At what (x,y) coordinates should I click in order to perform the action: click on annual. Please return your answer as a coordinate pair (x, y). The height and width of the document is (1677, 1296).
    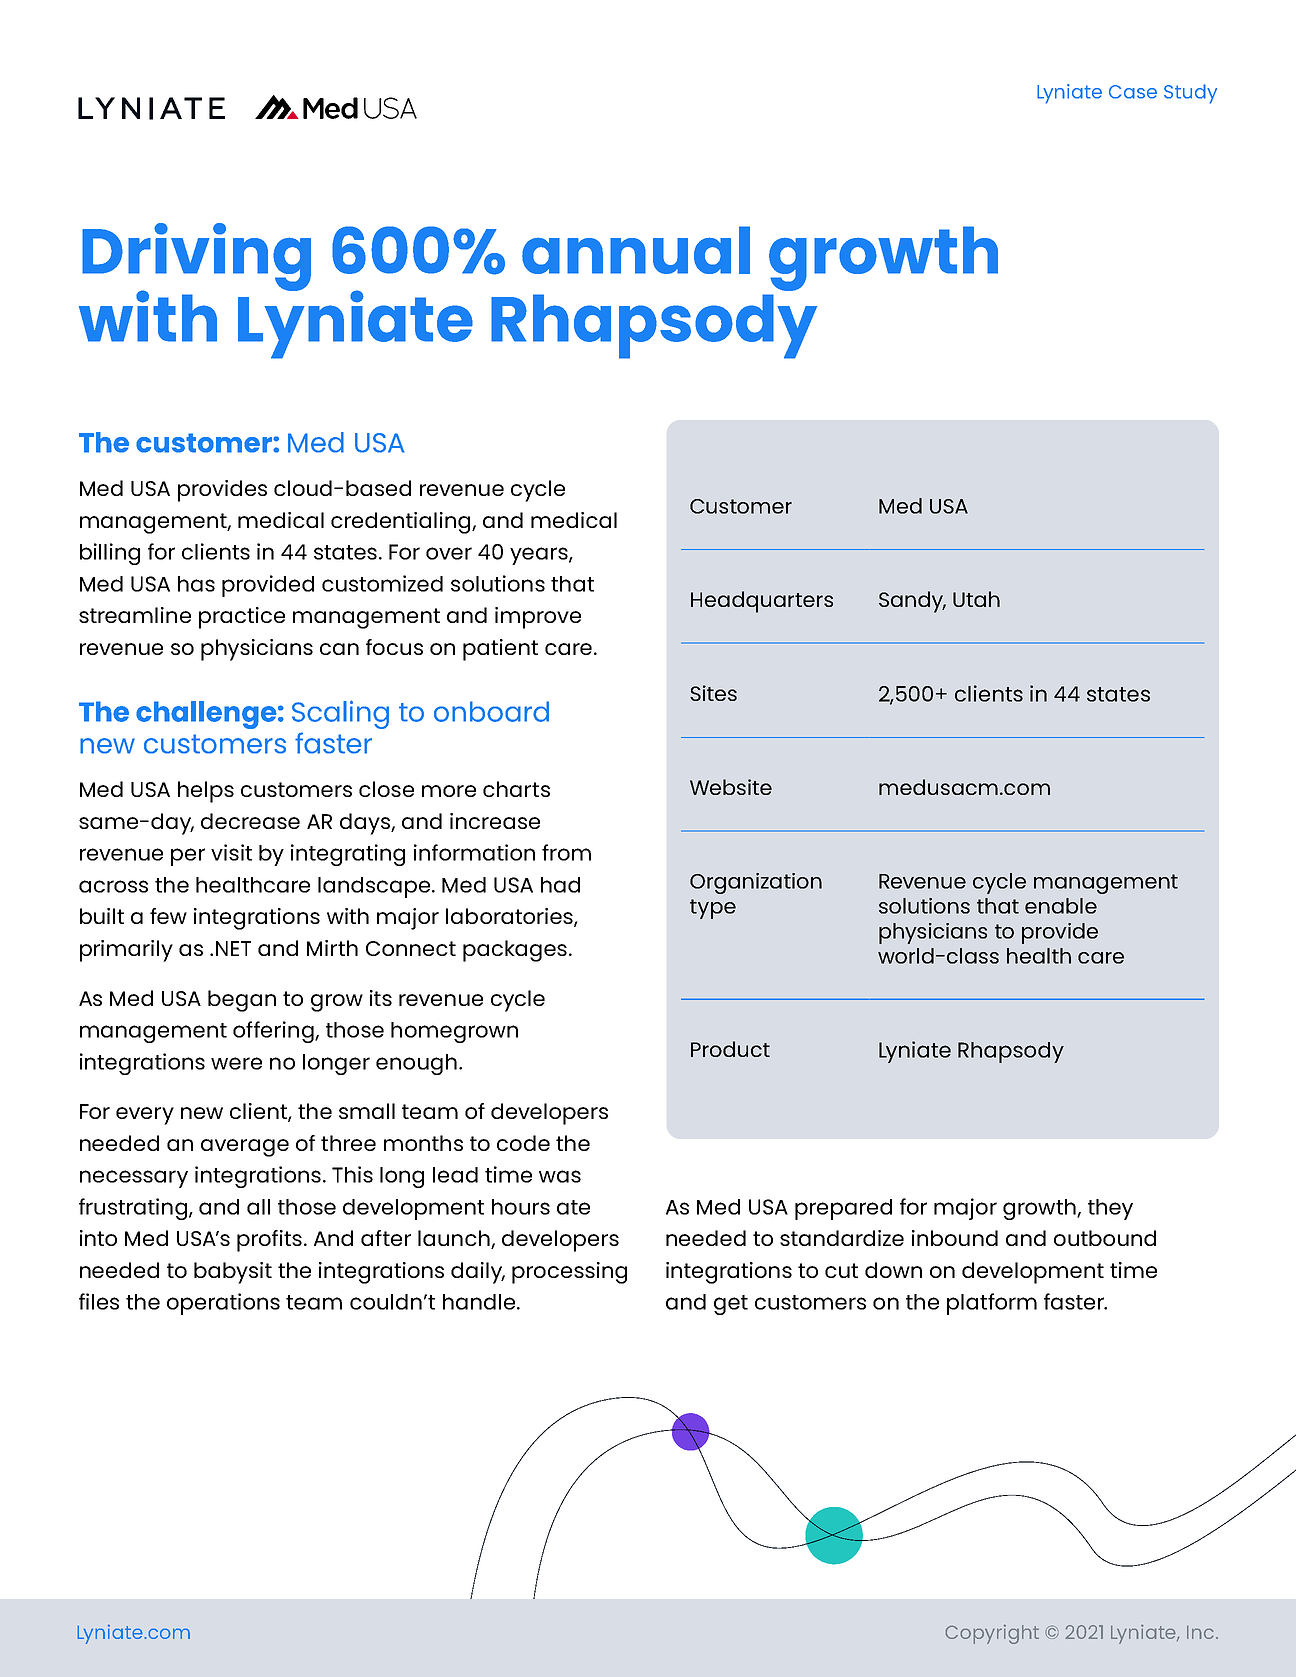
    Looking at the image, I should click on (636, 250).
